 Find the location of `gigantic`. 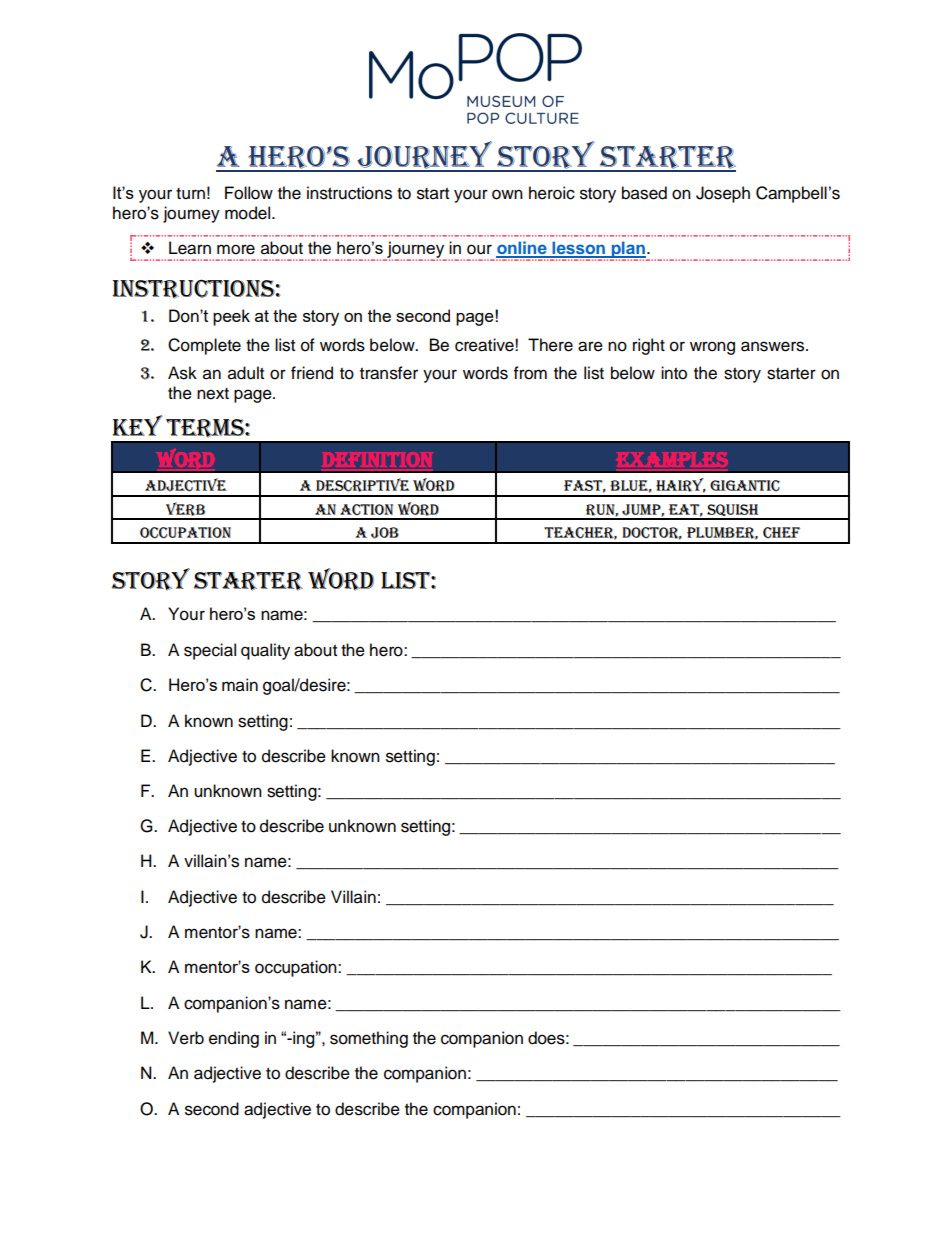

gigantic is located at coordinates (745, 486).
